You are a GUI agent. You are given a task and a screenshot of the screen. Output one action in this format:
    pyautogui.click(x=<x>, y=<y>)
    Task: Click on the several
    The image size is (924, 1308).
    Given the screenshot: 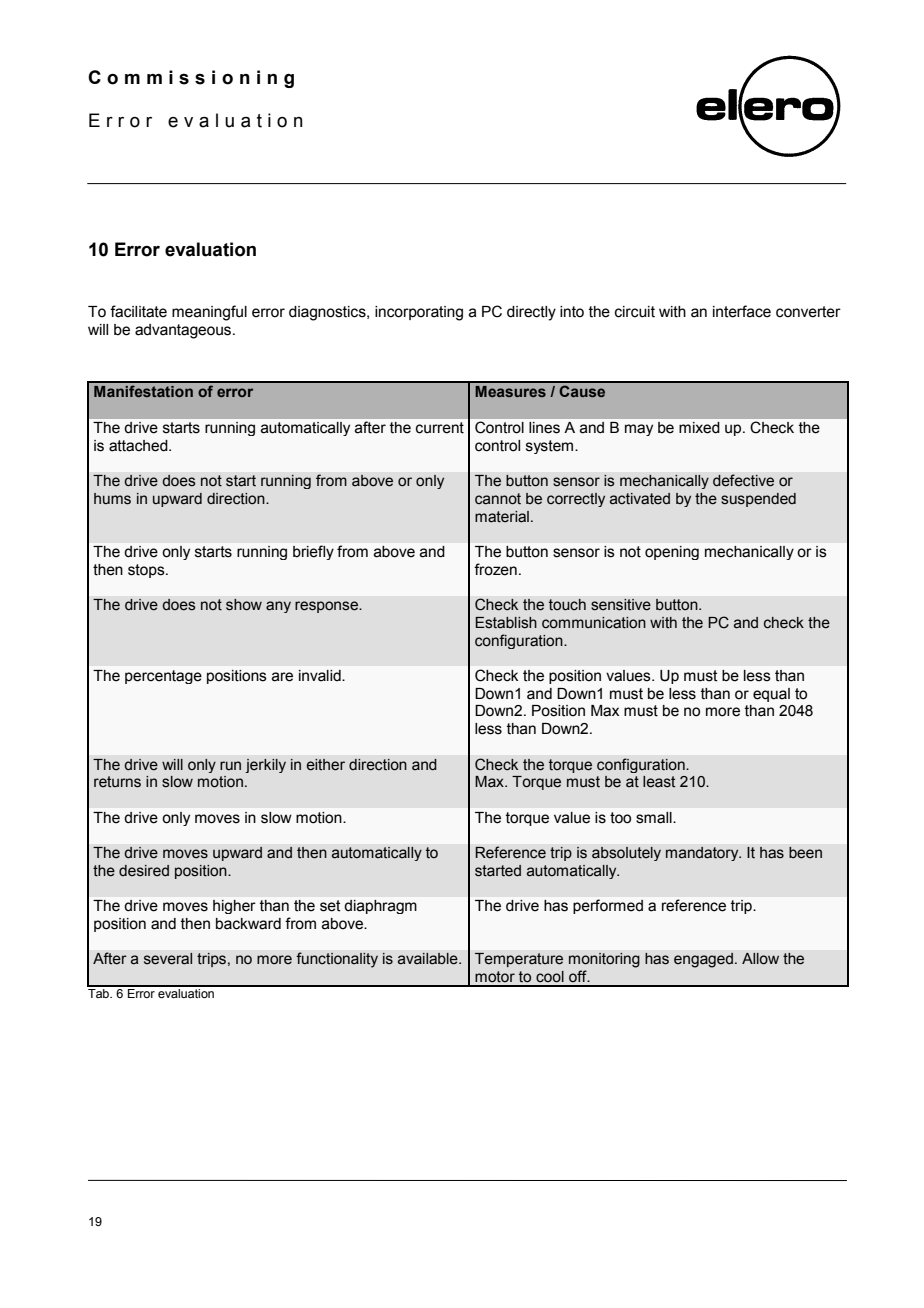 What is the action you would take?
    pyautogui.click(x=168, y=959)
